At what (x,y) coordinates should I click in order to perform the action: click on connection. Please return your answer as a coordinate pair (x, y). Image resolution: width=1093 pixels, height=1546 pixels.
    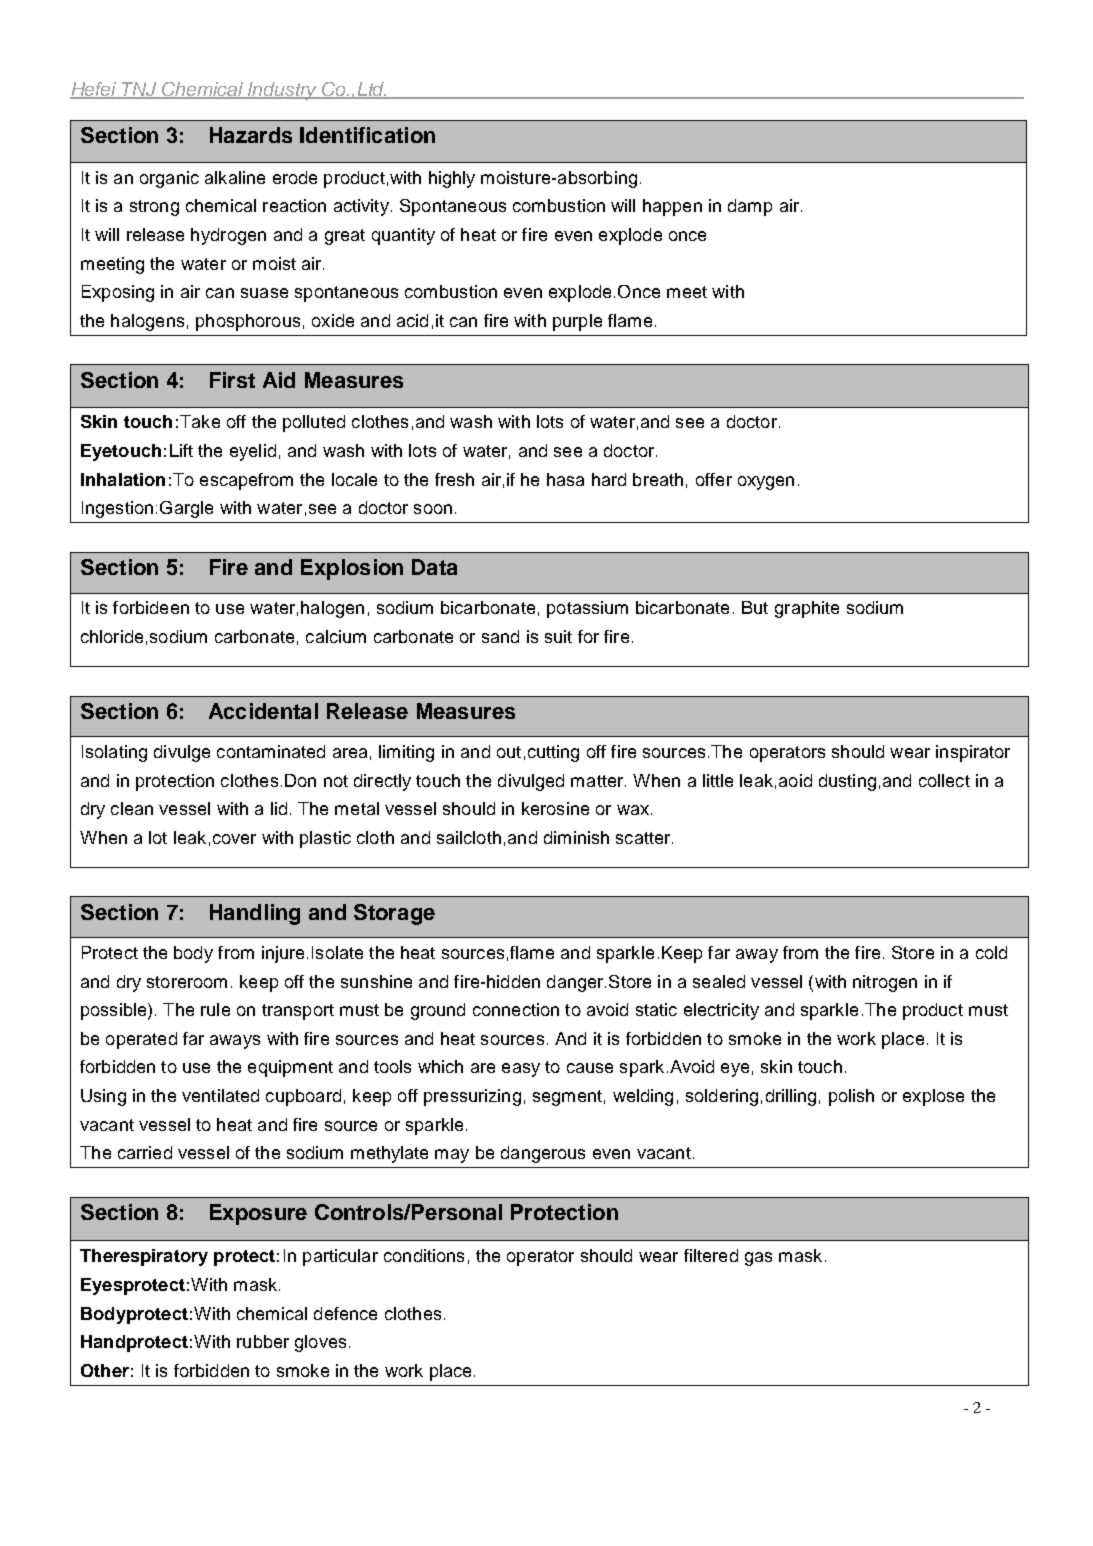
    Looking at the image, I should click on (516, 1009).
